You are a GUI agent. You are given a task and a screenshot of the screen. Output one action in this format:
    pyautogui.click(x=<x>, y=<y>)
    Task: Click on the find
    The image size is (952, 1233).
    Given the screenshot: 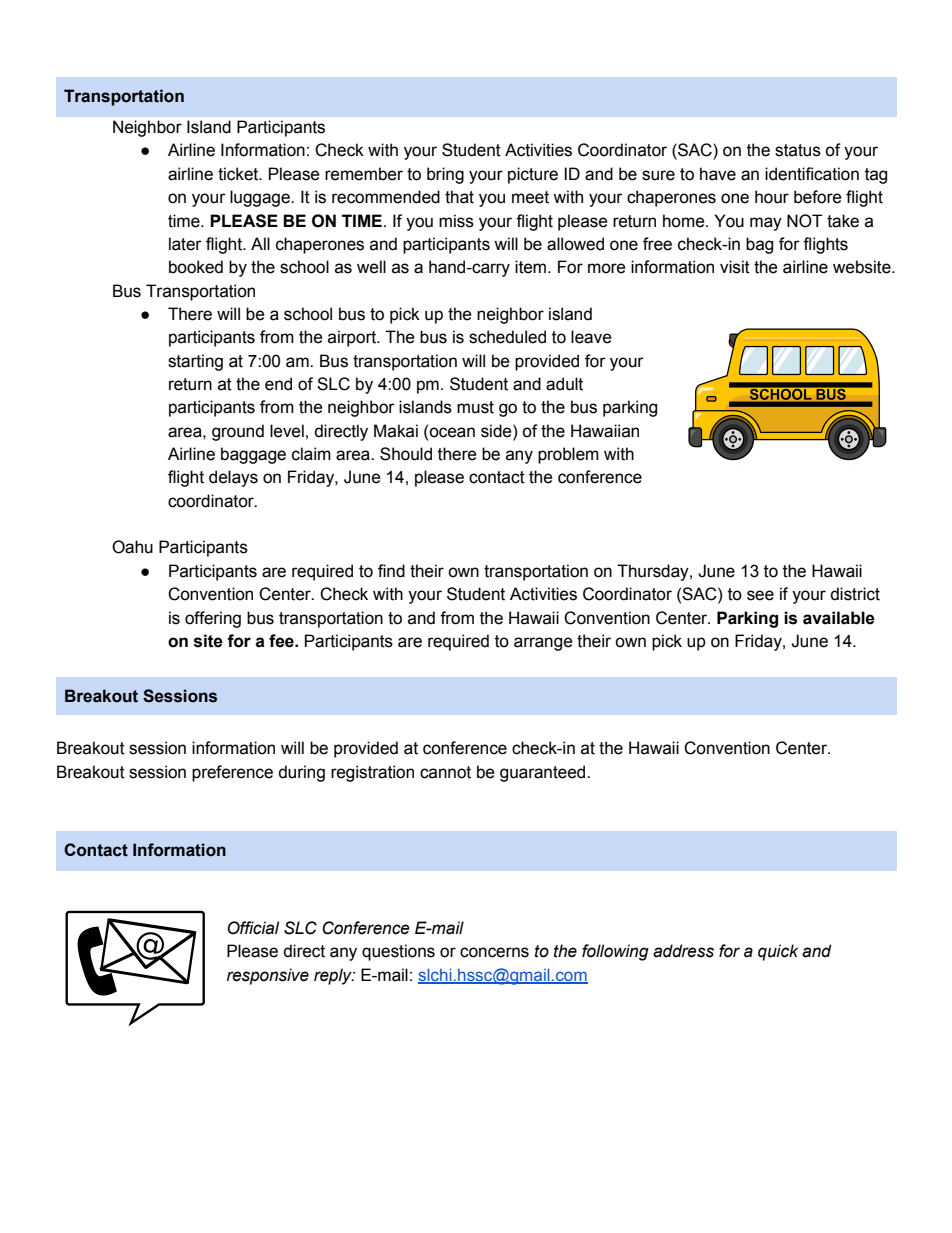 What is the action you would take?
    pyautogui.click(x=391, y=571)
